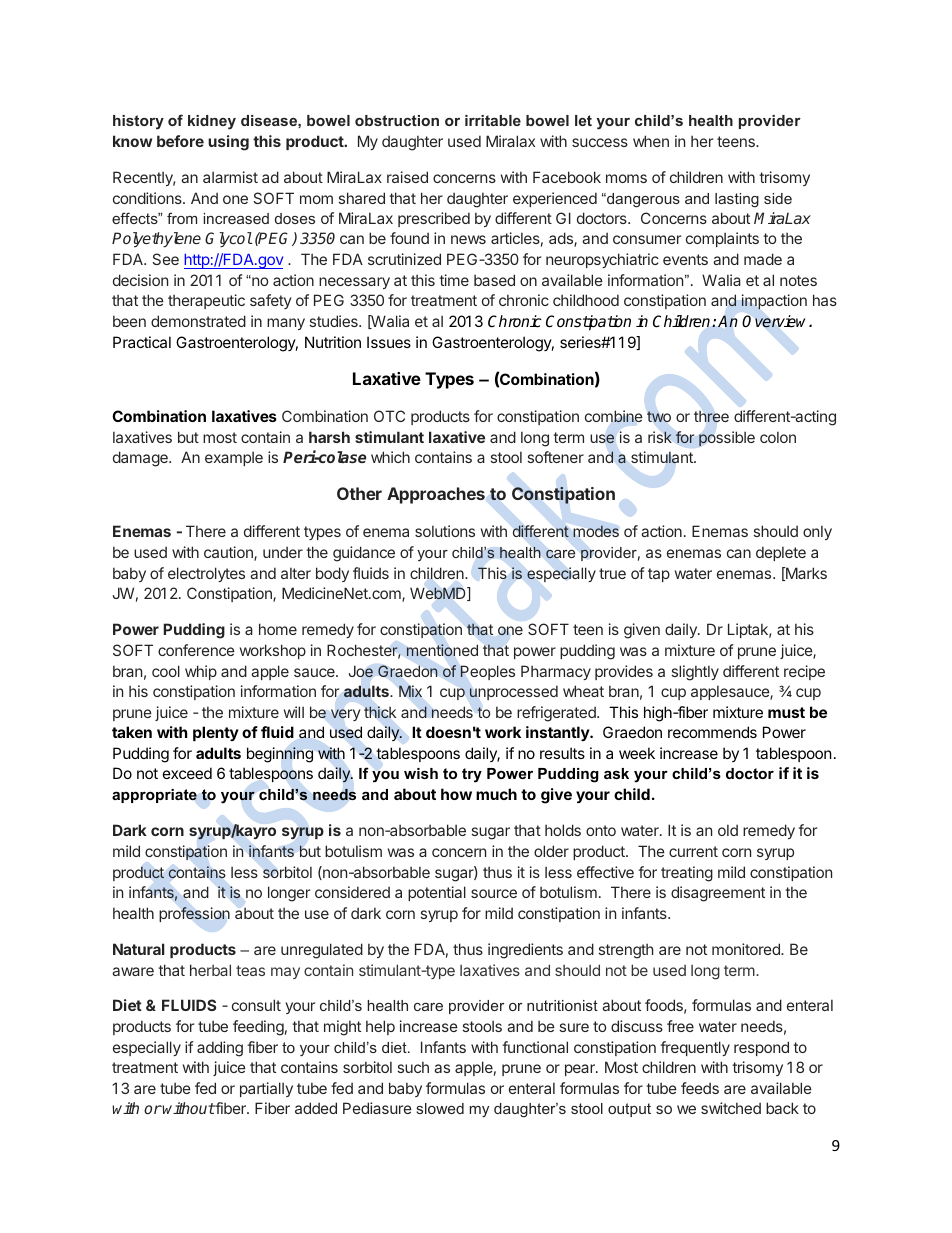 Image resolution: width=952 pixels, height=1233 pixels. What do you see at coordinates (442, 650) in the page?
I see `mentioned` at bounding box center [442, 650].
